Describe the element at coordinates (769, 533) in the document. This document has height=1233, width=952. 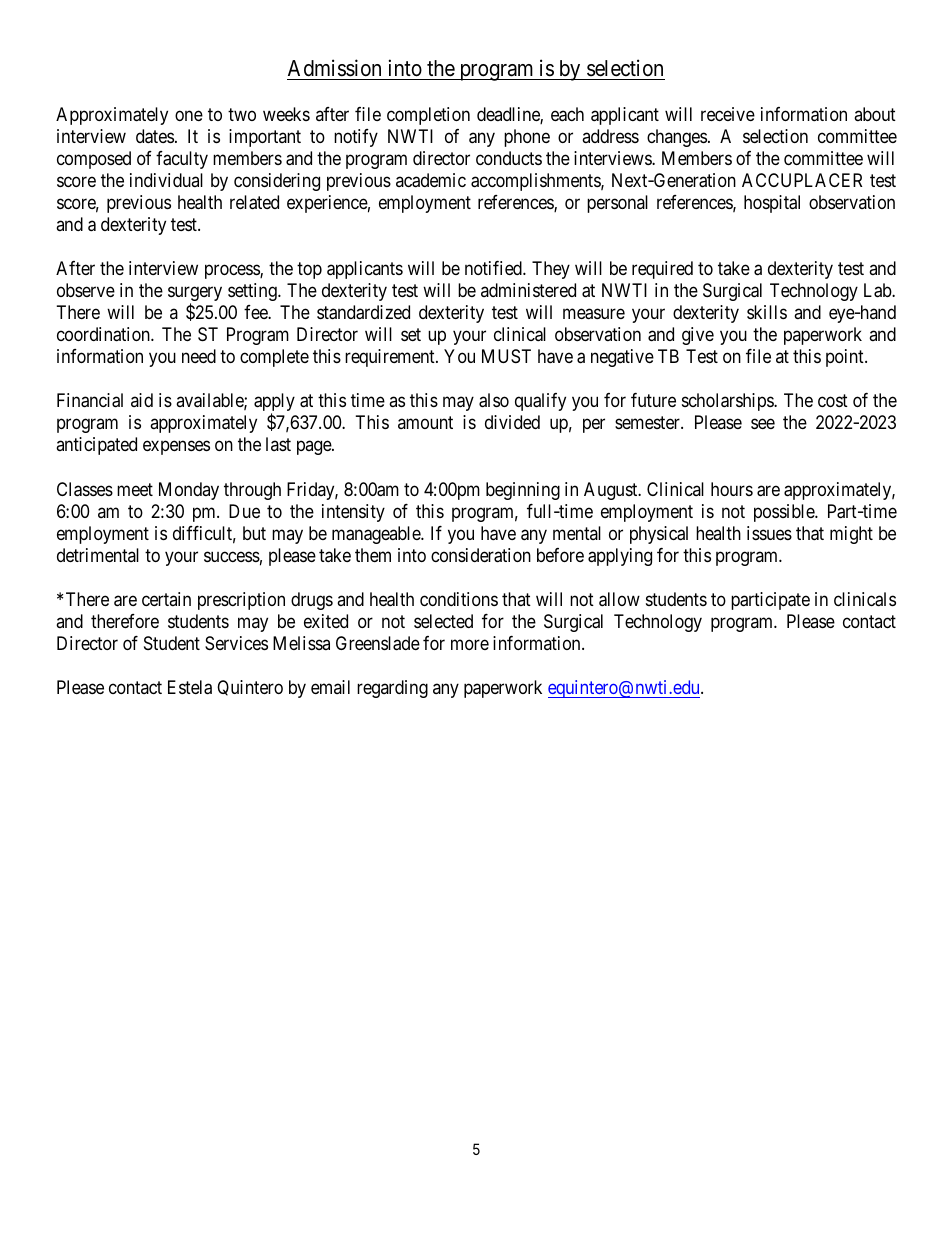
I see `issues` at that location.
